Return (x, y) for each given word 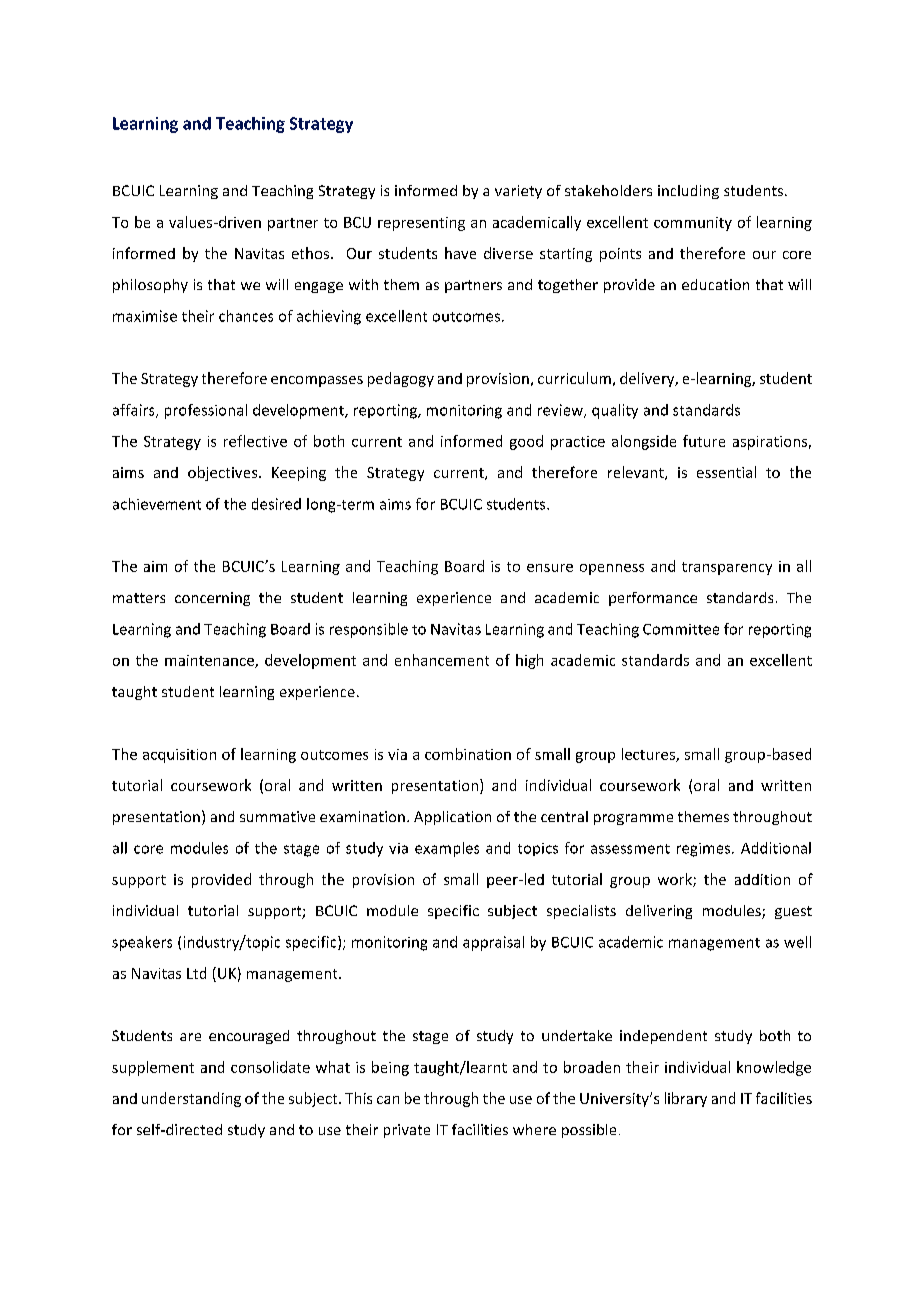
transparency (727, 568)
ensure (550, 568)
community (693, 224)
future (704, 441)
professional (206, 411)
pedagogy (401, 379)
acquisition (179, 756)
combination (468, 754)
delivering (659, 912)
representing (421, 224)
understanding (191, 1099)
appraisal (493, 943)
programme (633, 819)
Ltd (196, 973)
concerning (212, 599)
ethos (312, 253)
